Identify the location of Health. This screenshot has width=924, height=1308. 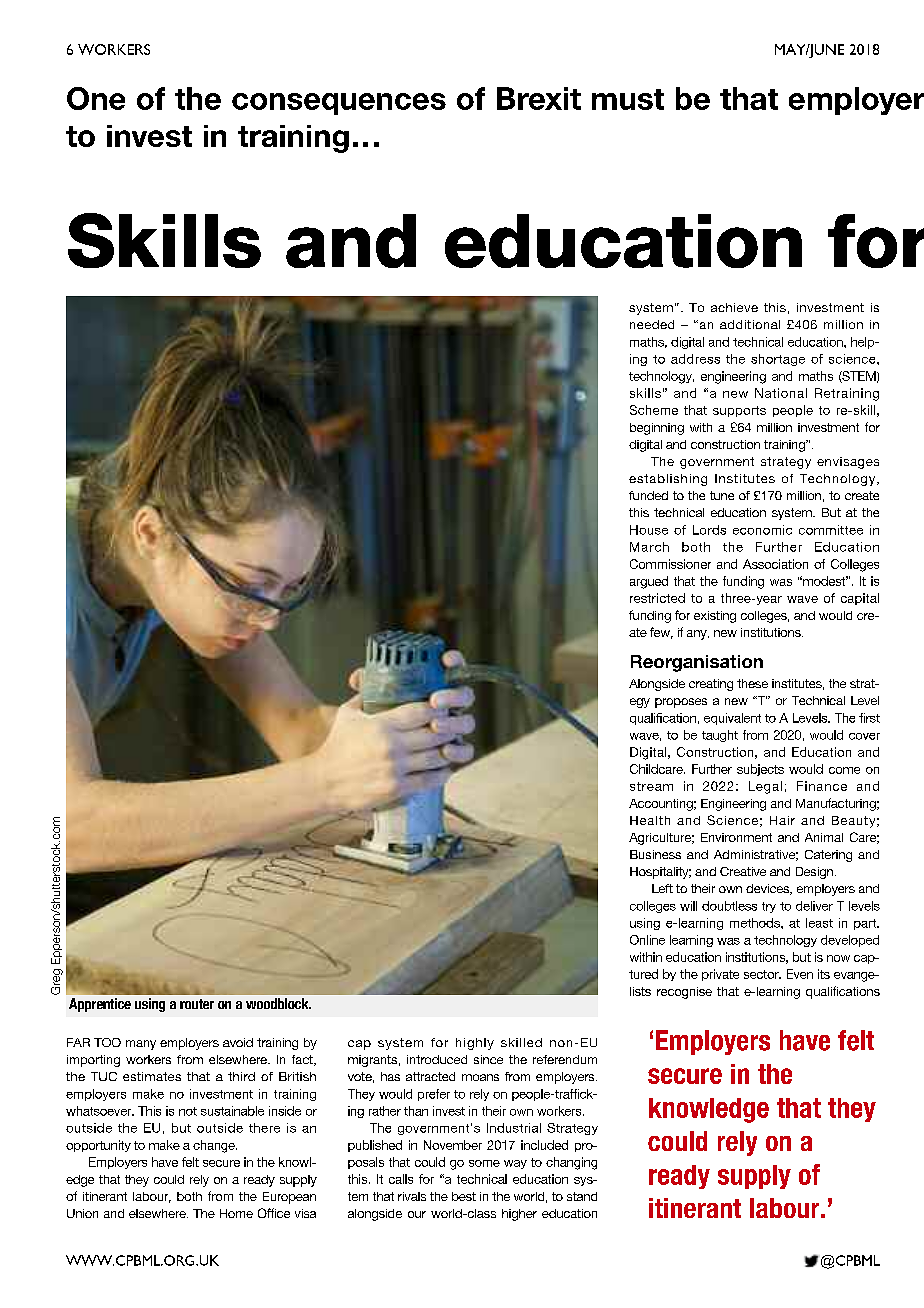
(650, 820).
